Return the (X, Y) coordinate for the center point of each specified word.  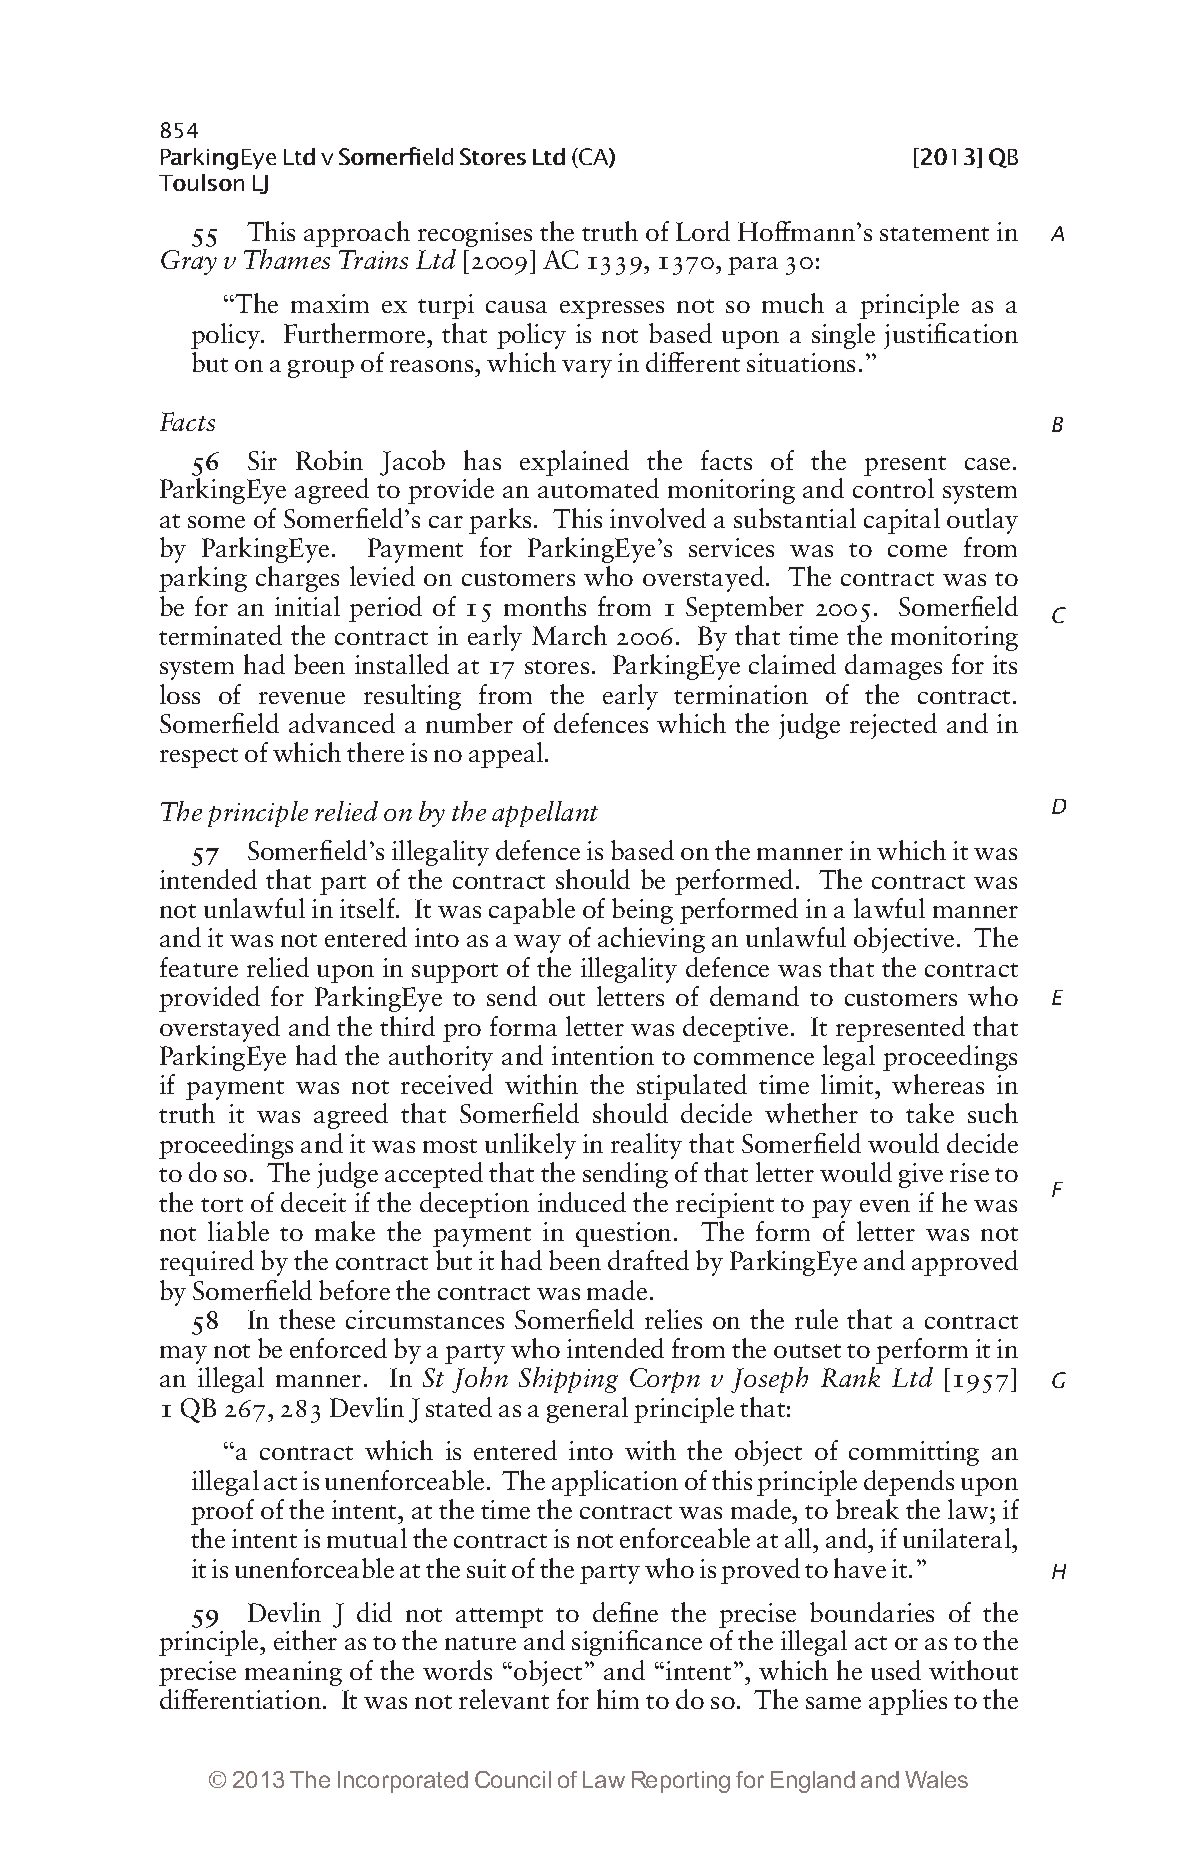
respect (199, 758)
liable (238, 1231)
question (623, 1234)
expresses (612, 310)
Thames (287, 259)
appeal (506, 755)
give (921, 1175)
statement (934, 234)
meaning (293, 1673)
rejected (893, 726)
